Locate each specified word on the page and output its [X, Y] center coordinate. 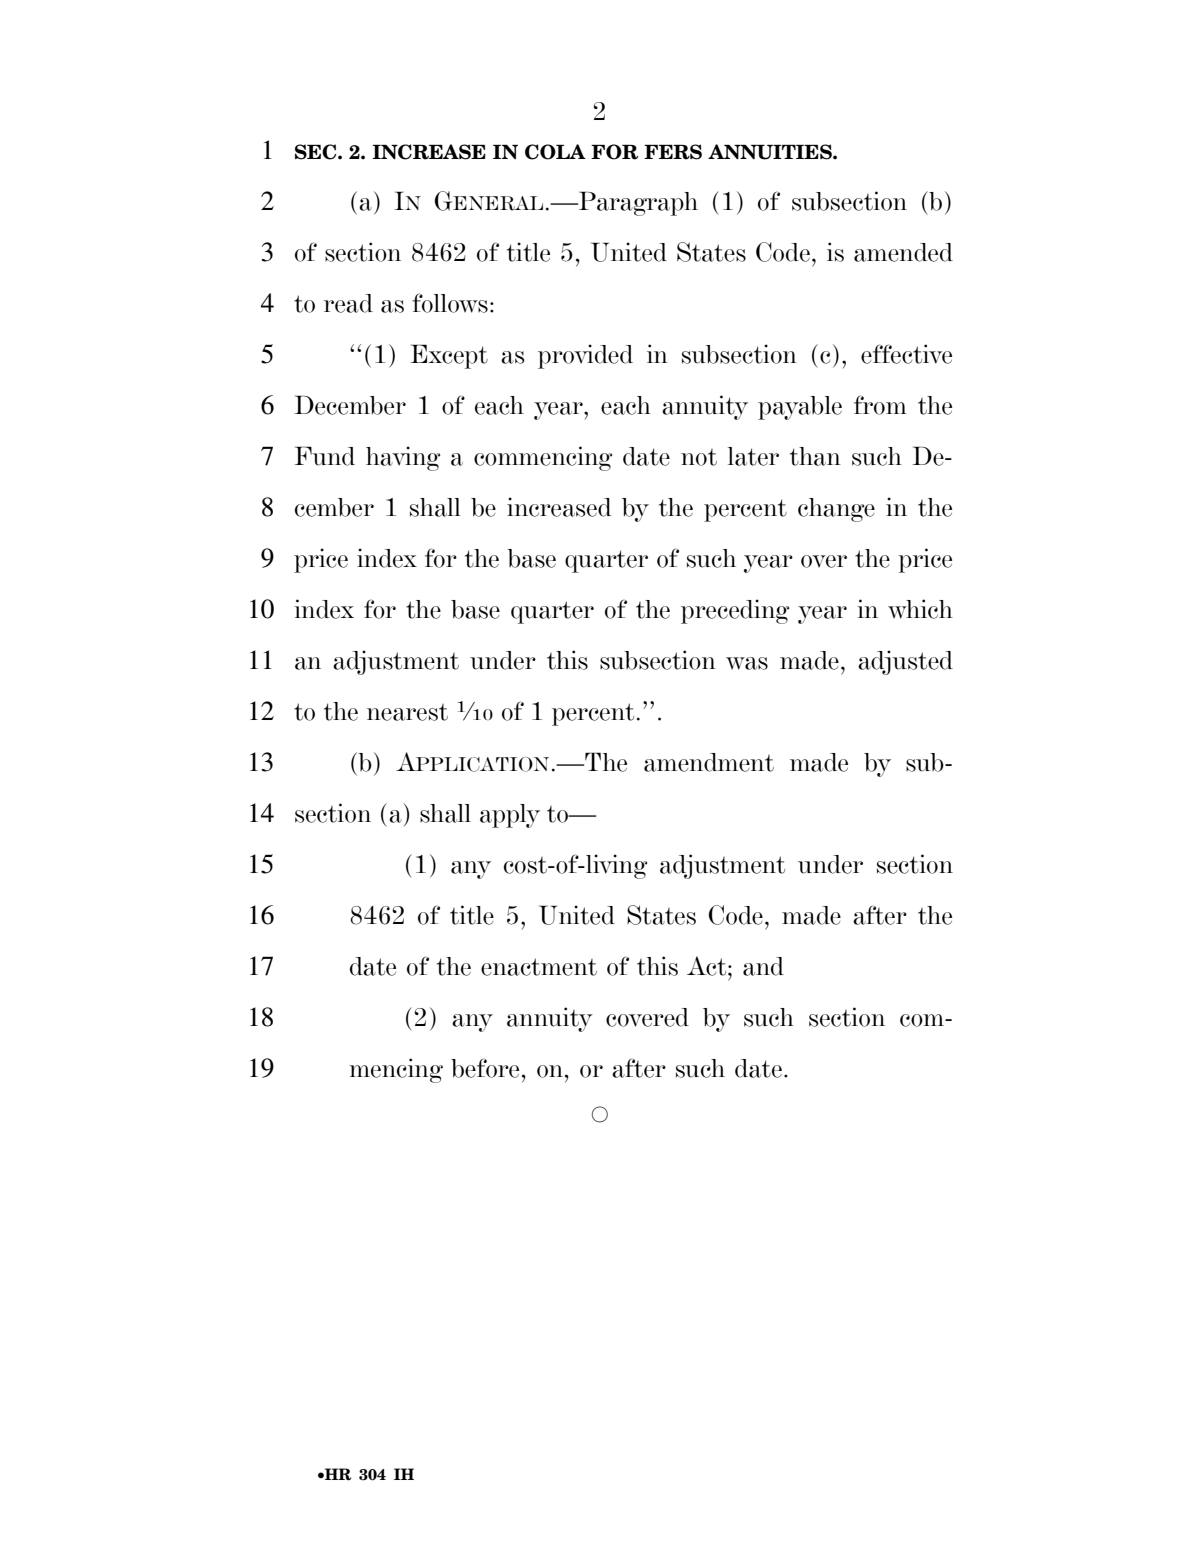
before [485, 1068]
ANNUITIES [771, 152]
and [763, 966]
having [403, 458]
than [815, 456]
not [699, 457]
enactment [539, 967]
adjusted [905, 662]
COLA [555, 152]
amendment [709, 762]
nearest [407, 712]
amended [903, 252]
